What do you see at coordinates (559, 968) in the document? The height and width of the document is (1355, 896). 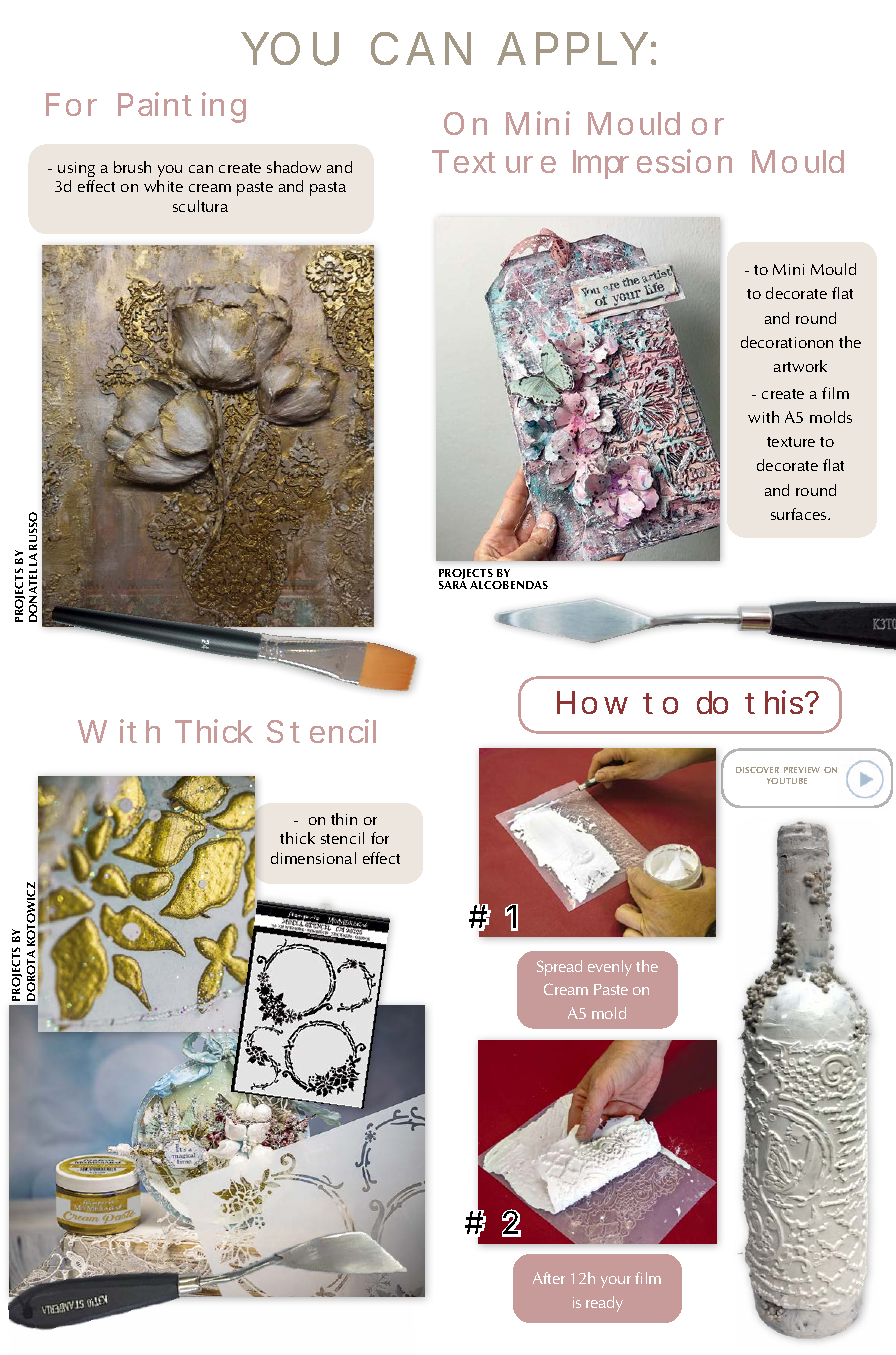 I see `Spread` at bounding box center [559, 968].
